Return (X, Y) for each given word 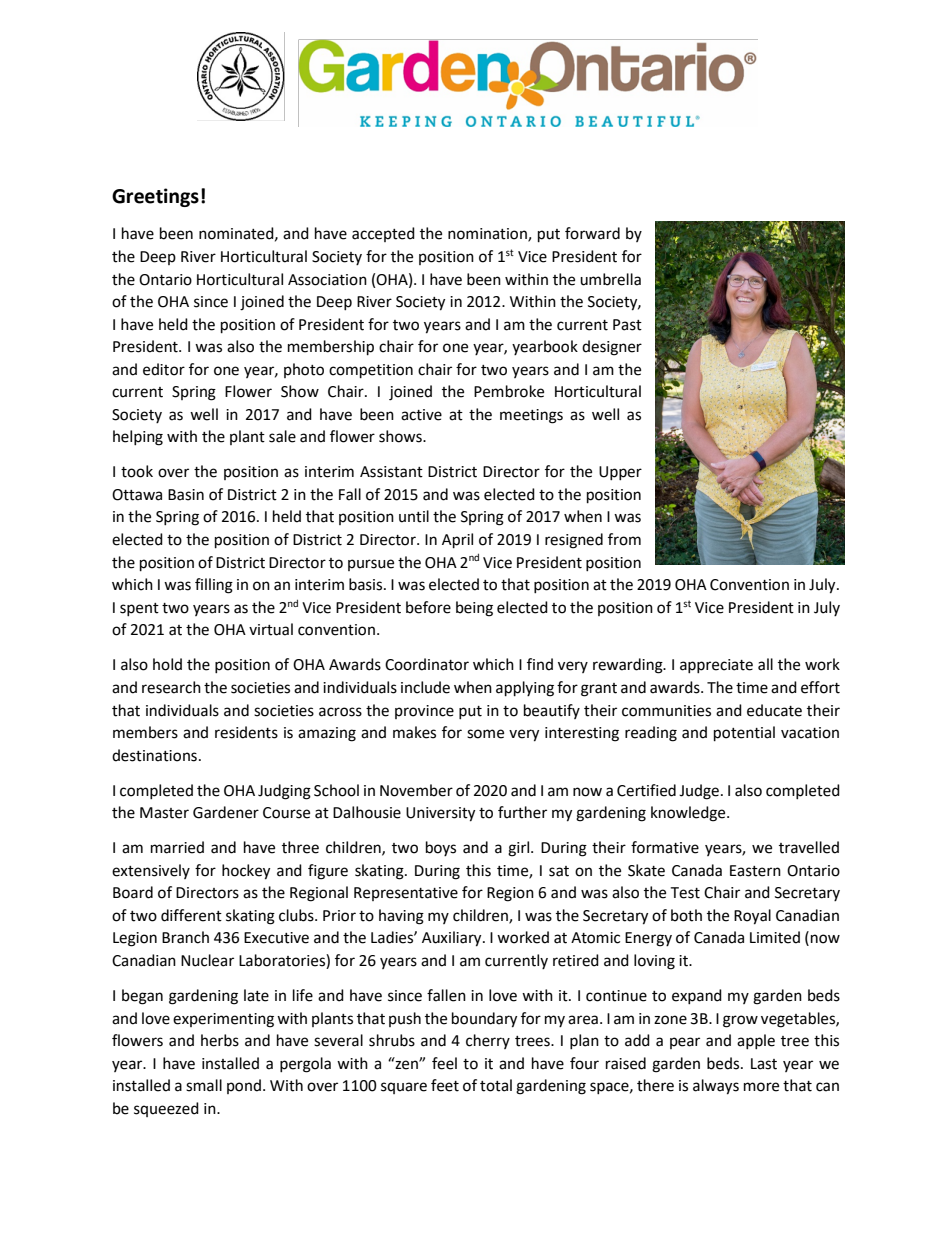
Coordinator (427, 664)
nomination (488, 235)
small (204, 1085)
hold (167, 664)
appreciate (716, 666)
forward (592, 233)
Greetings (155, 197)
